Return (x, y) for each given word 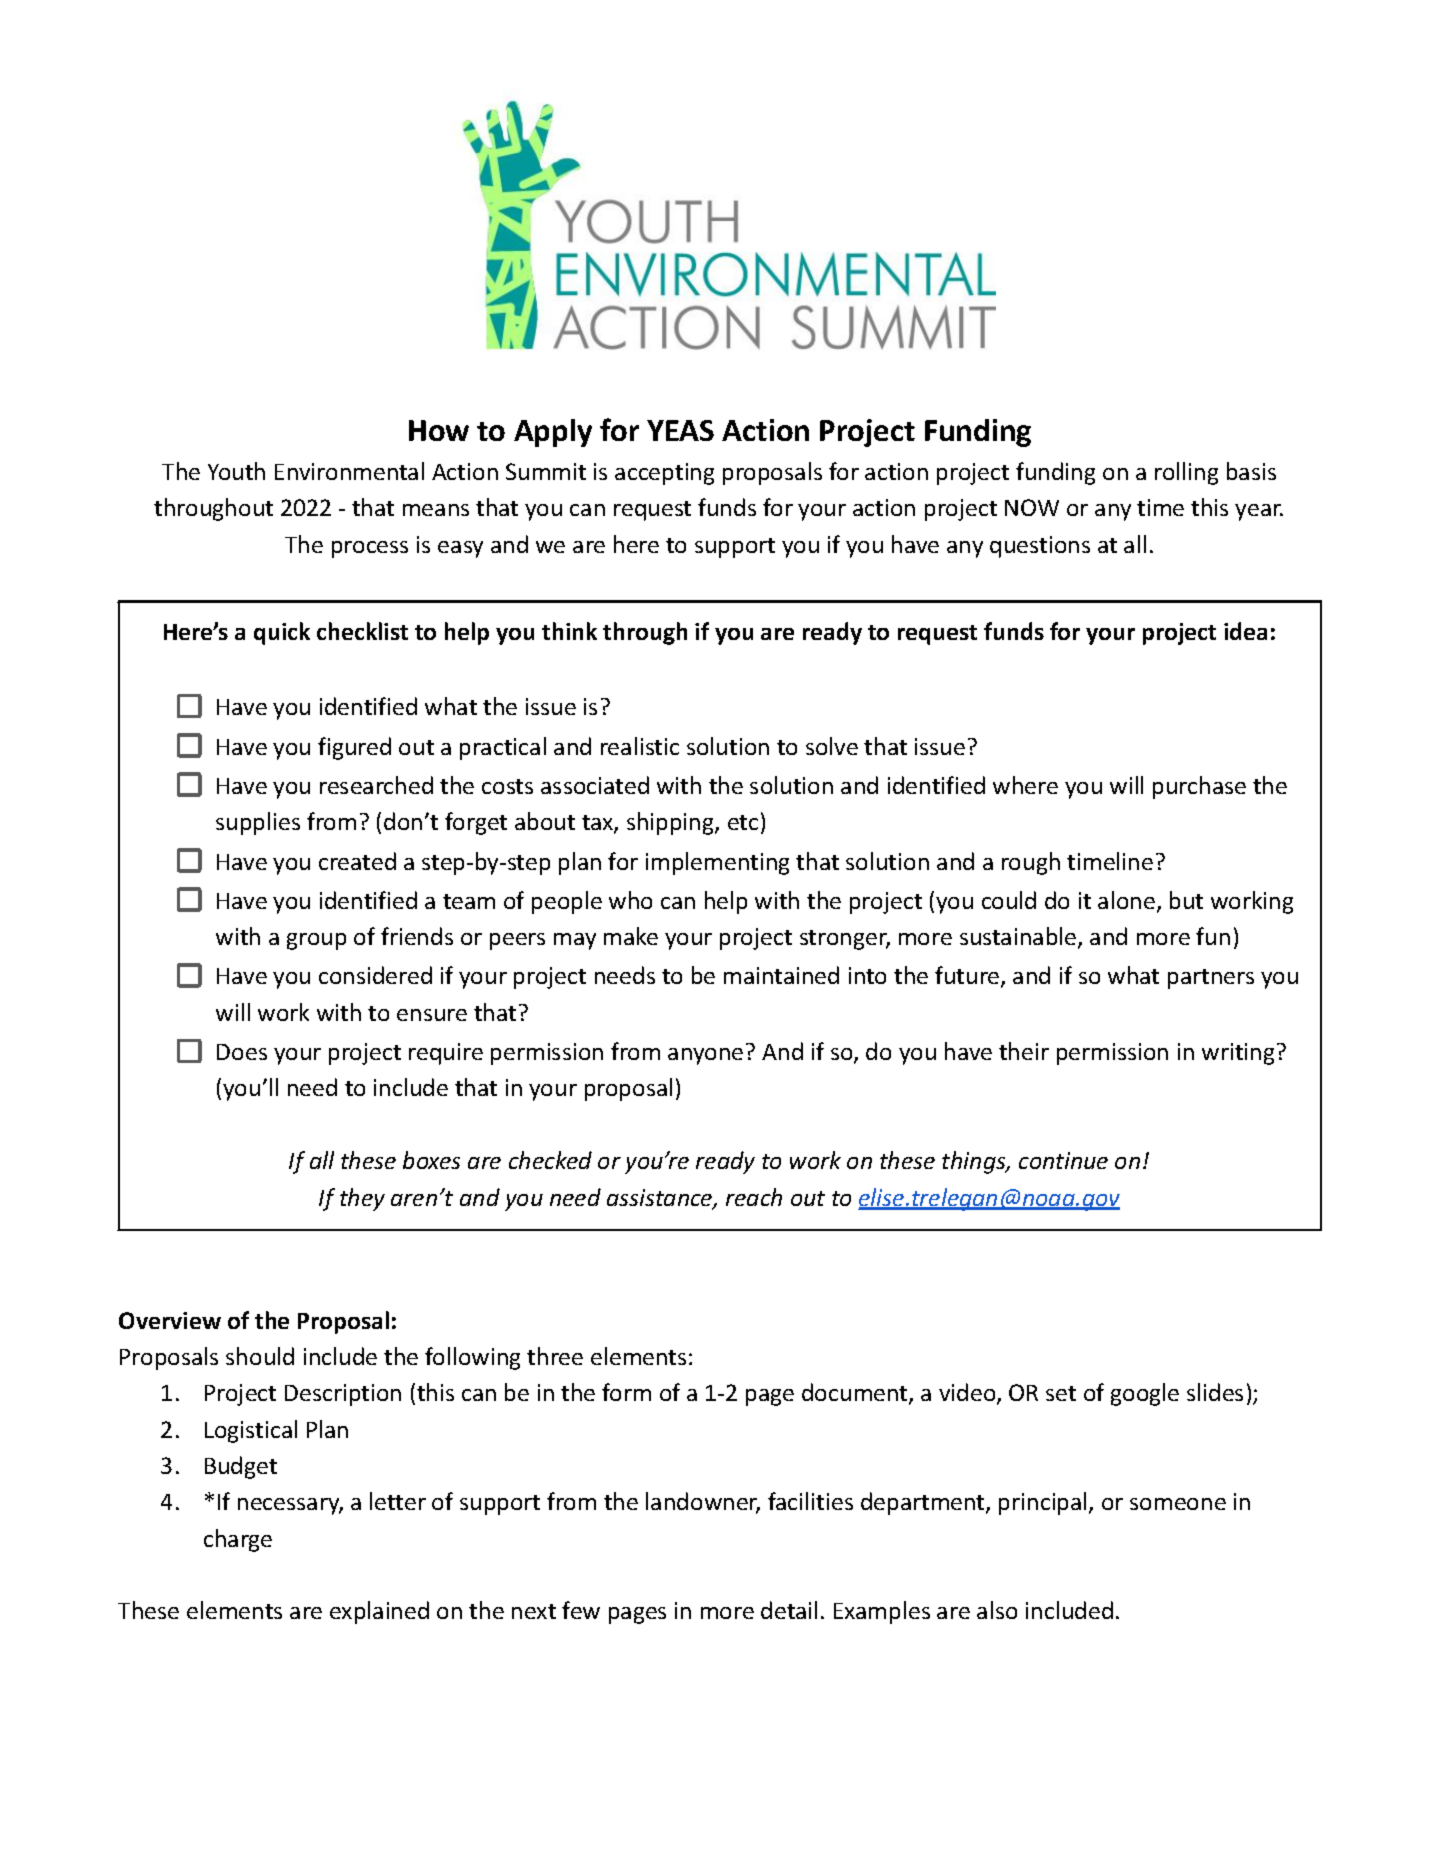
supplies (258, 823)
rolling (1186, 473)
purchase (1199, 787)
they (362, 1199)
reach (754, 1197)
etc (743, 822)
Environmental (349, 471)
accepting (664, 474)
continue (1063, 1160)
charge (238, 1540)
